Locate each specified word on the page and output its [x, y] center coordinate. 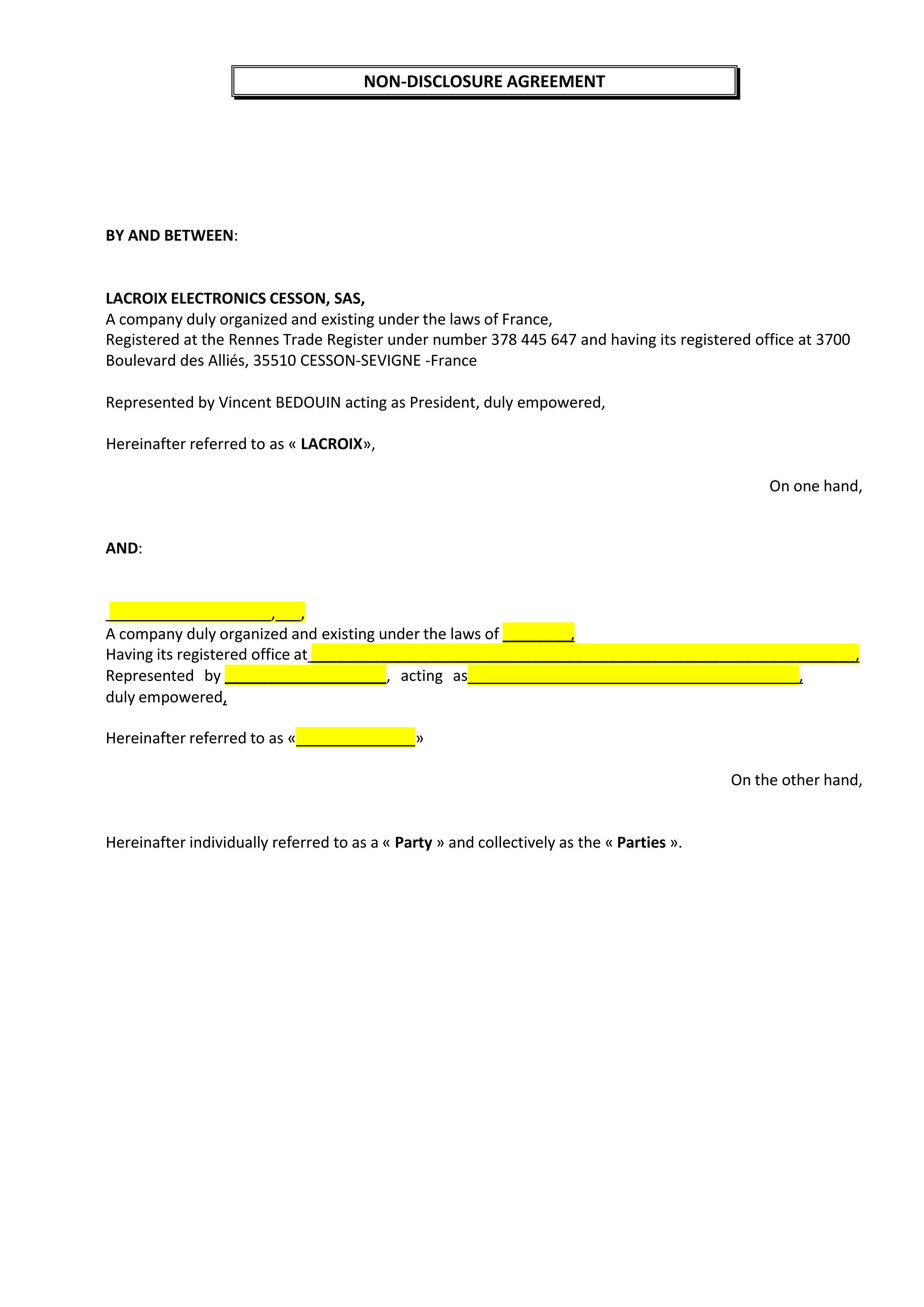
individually [229, 843]
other [801, 779]
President [444, 403]
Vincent [245, 402]
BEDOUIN [308, 402]
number [460, 339]
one [806, 487]
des [192, 360]
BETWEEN [199, 235]
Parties [642, 842]
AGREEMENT [556, 81]
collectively [516, 843]
